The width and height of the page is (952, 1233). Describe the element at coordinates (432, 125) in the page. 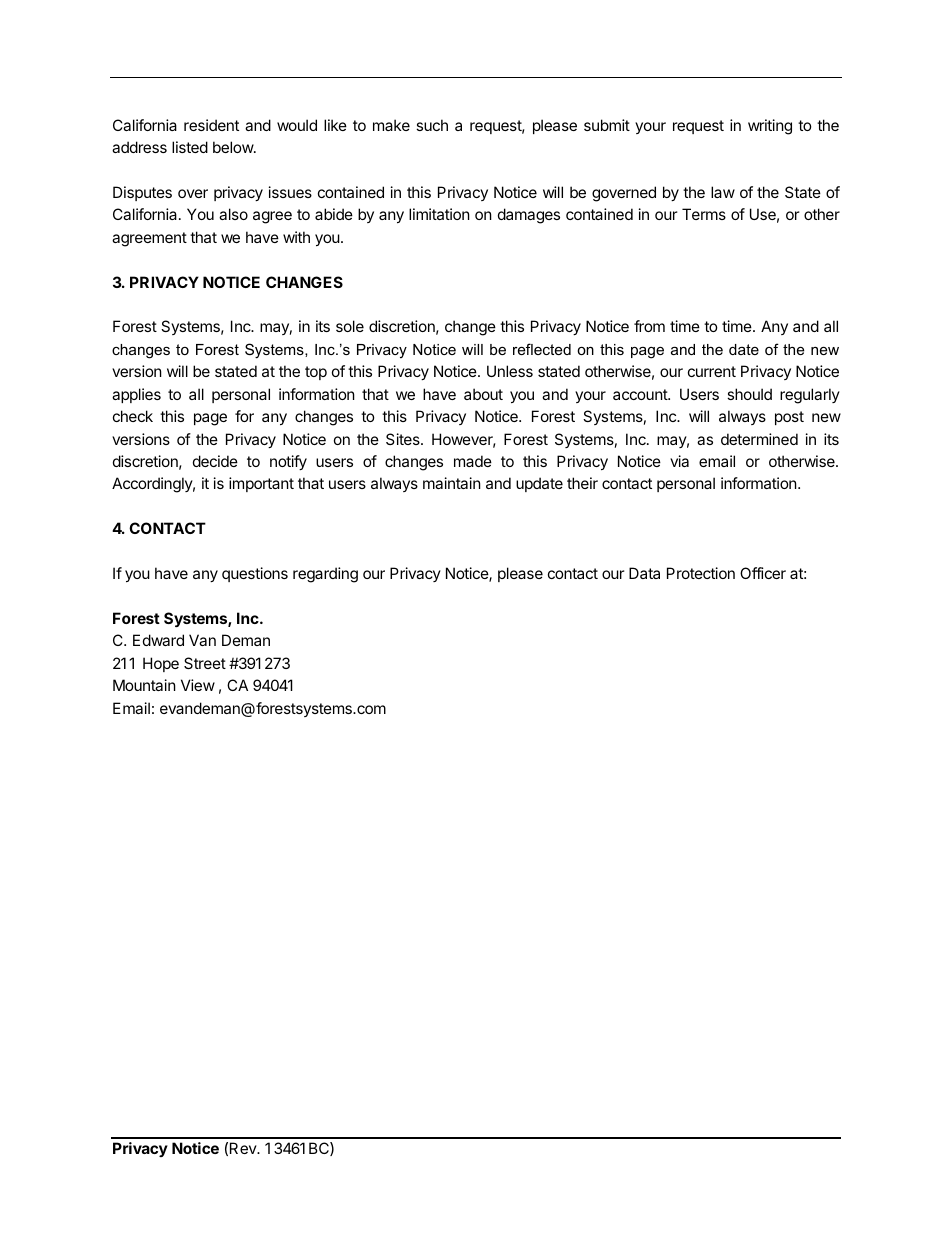

I see `such` at that location.
